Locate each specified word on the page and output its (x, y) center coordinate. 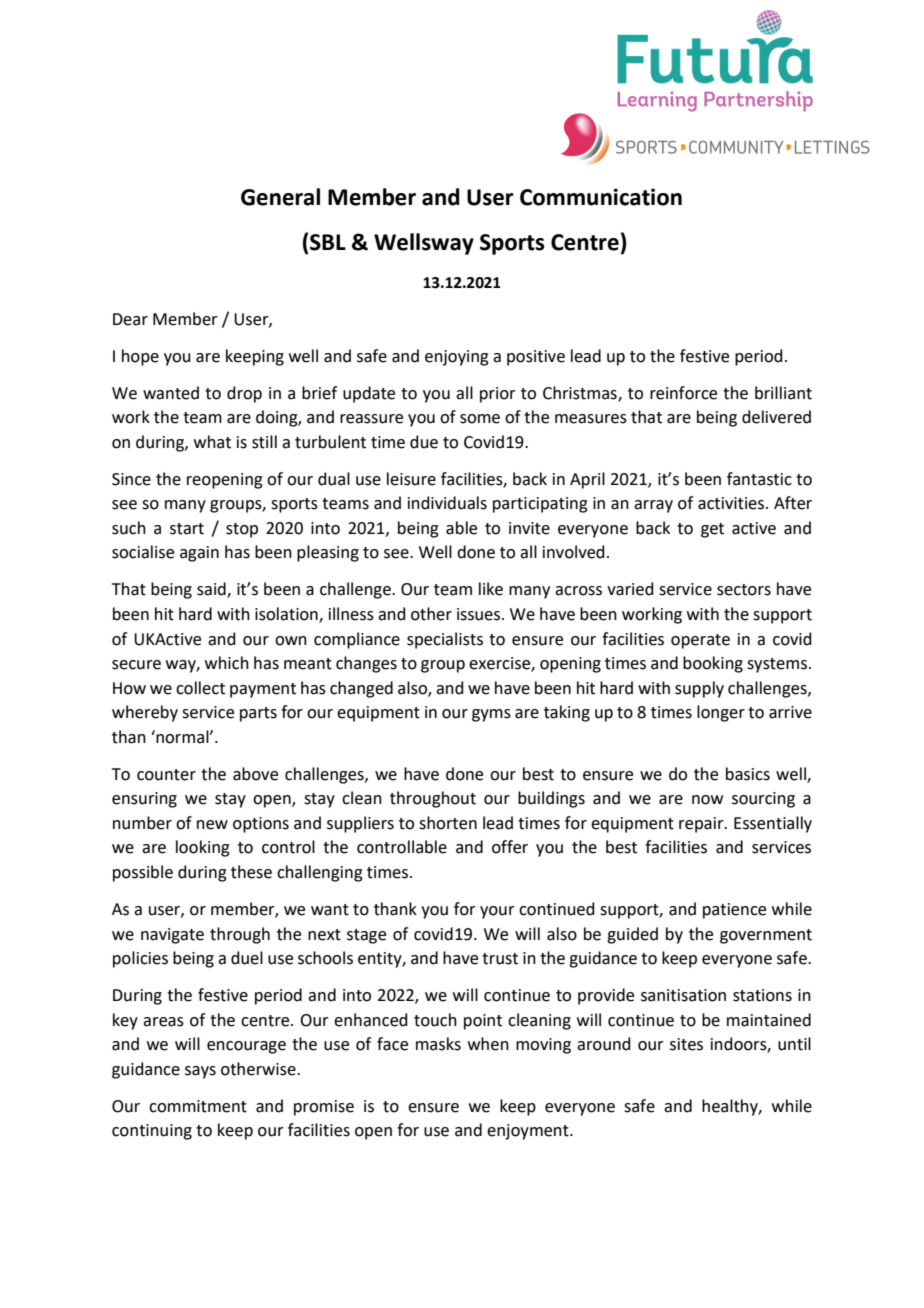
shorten (448, 823)
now (707, 800)
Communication (601, 197)
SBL (328, 242)
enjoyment (529, 1132)
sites (686, 1044)
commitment (198, 1106)
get (712, 530)
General (280, 197)
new (212, 825)
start (187, 529)
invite (529, 528)
